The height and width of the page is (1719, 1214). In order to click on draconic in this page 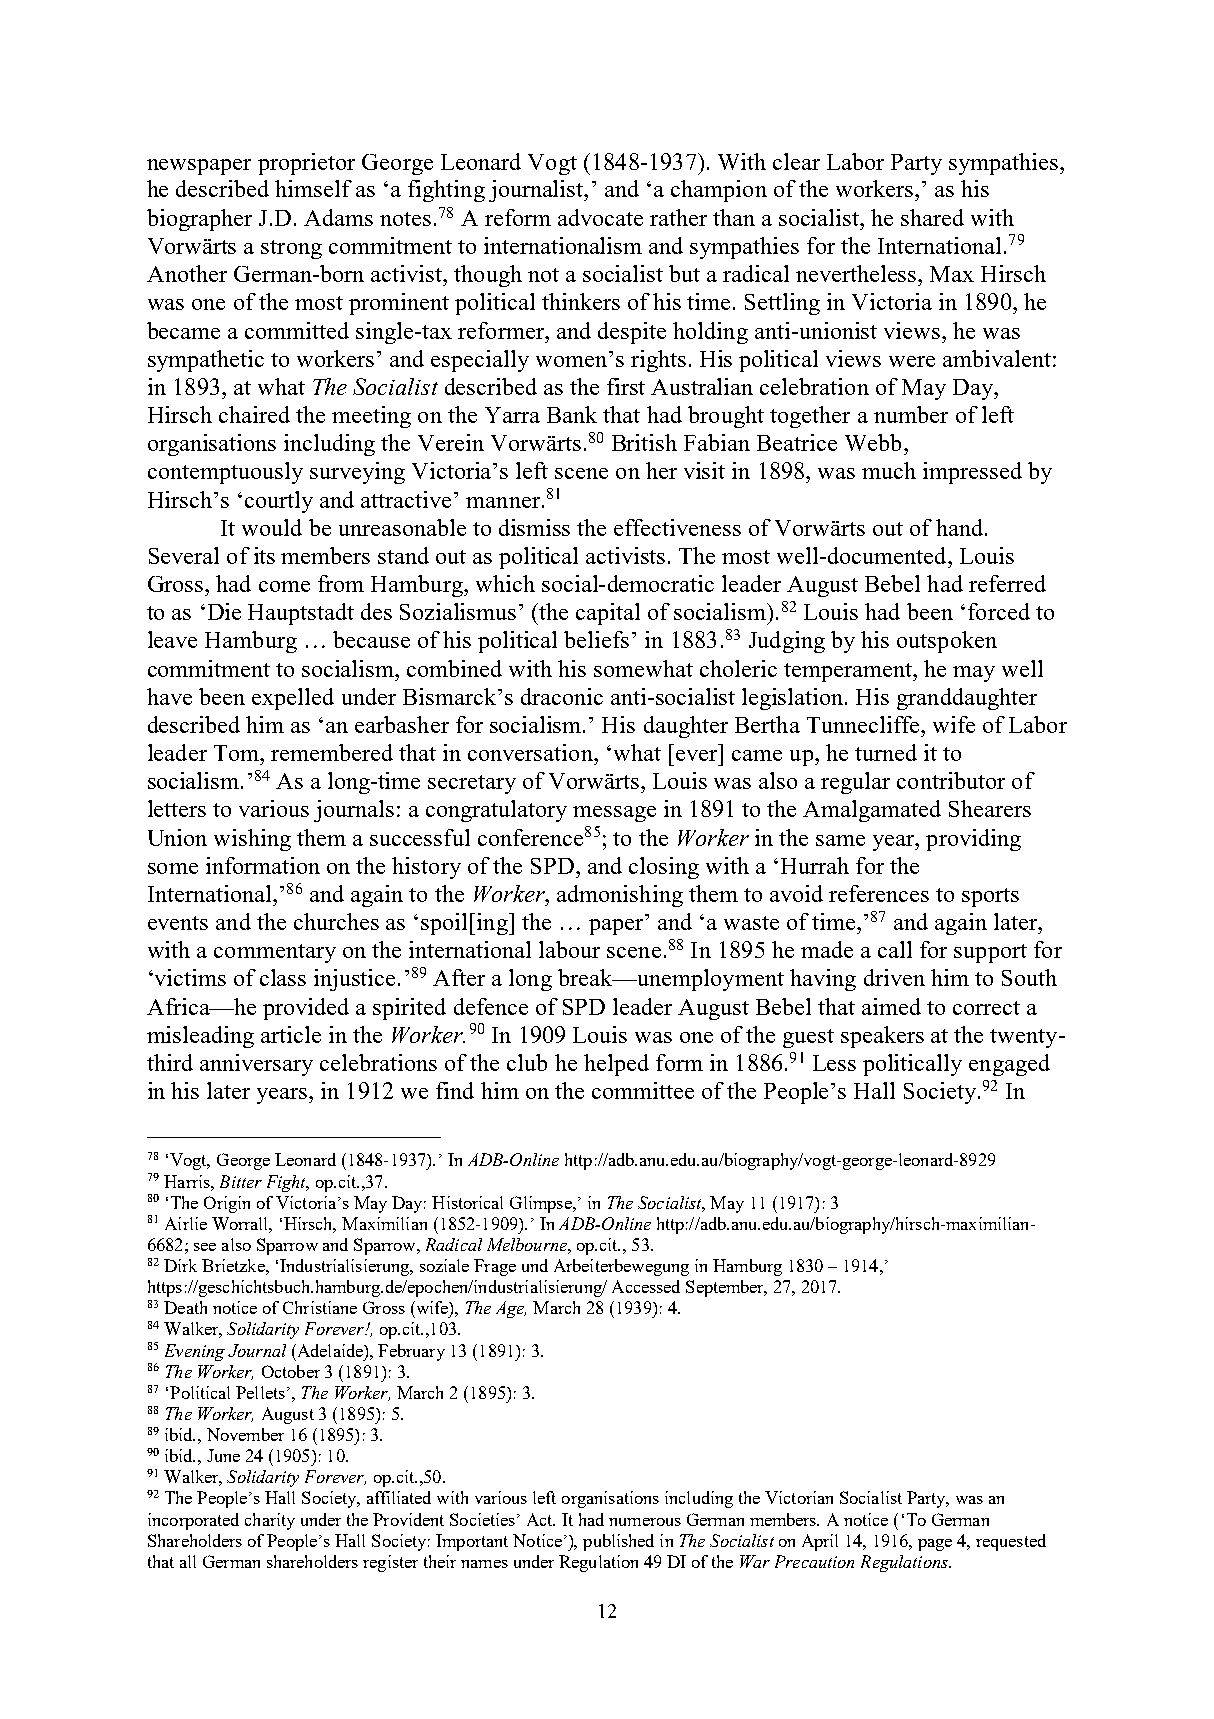, I will do `click(562, 696)`.
